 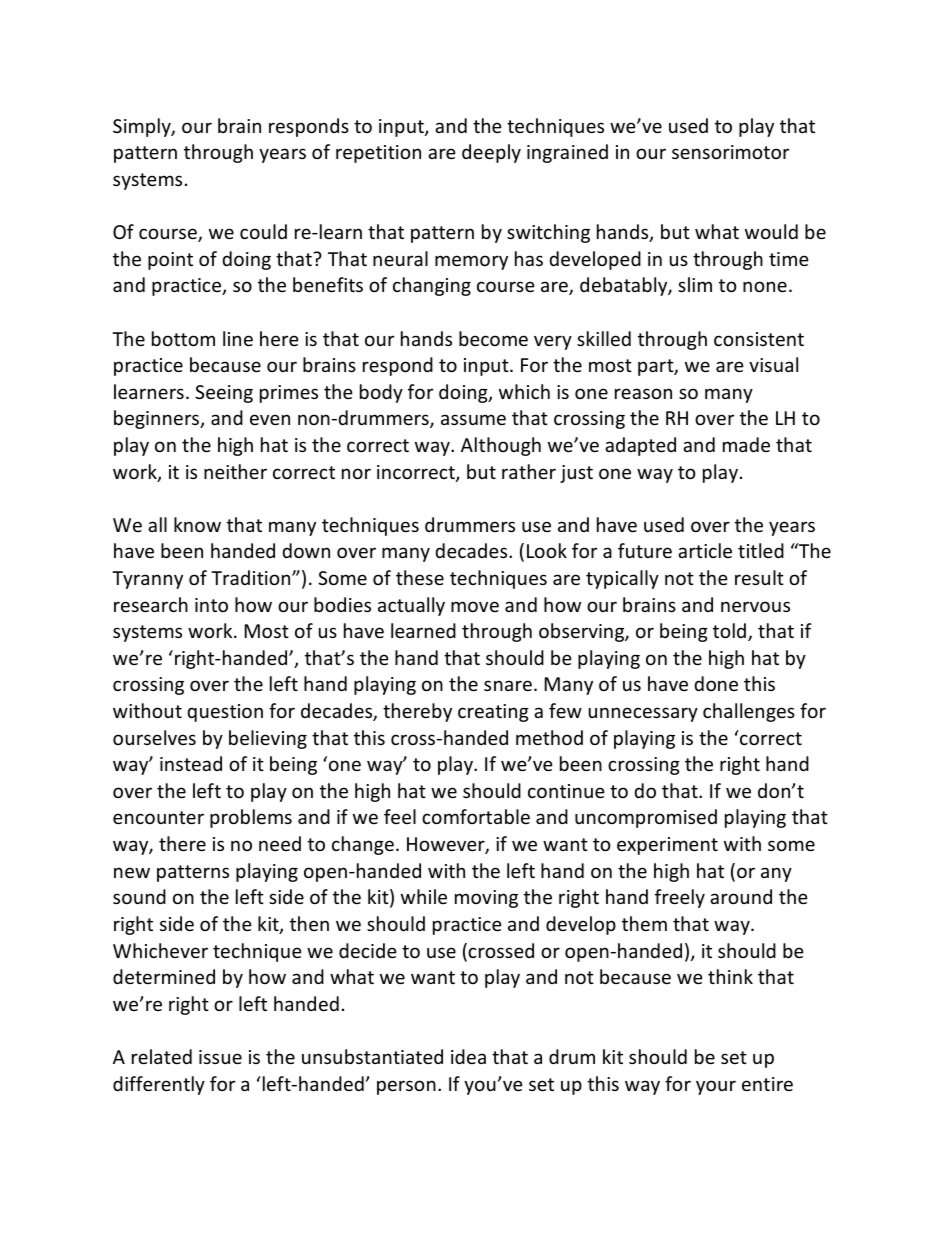 What do you see at coordinates (224, 394) in the page?
I see `Seeing` at bounding box center [224, 394].
